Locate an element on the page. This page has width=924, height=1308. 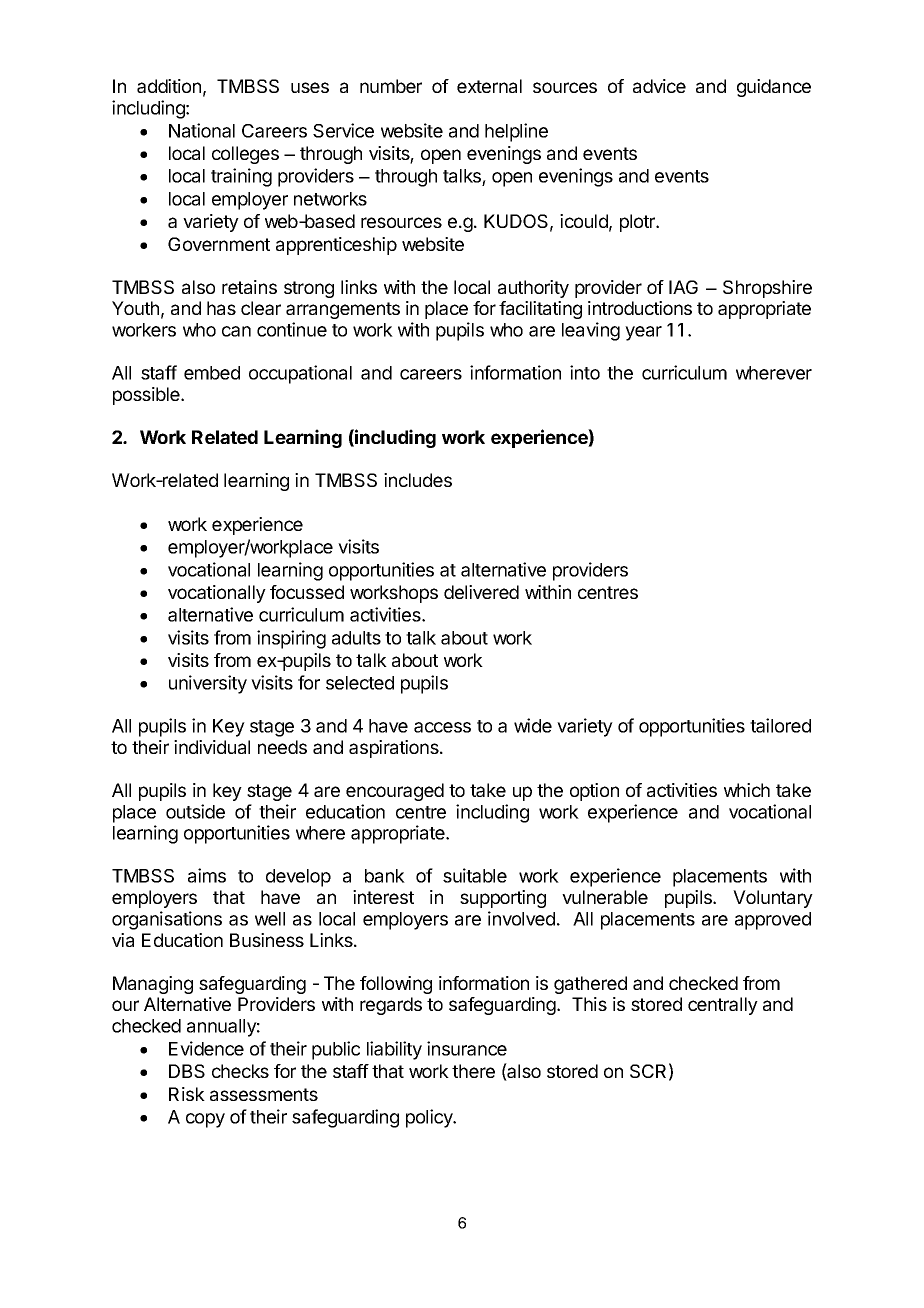
access is located at coordinates (442, 727).
